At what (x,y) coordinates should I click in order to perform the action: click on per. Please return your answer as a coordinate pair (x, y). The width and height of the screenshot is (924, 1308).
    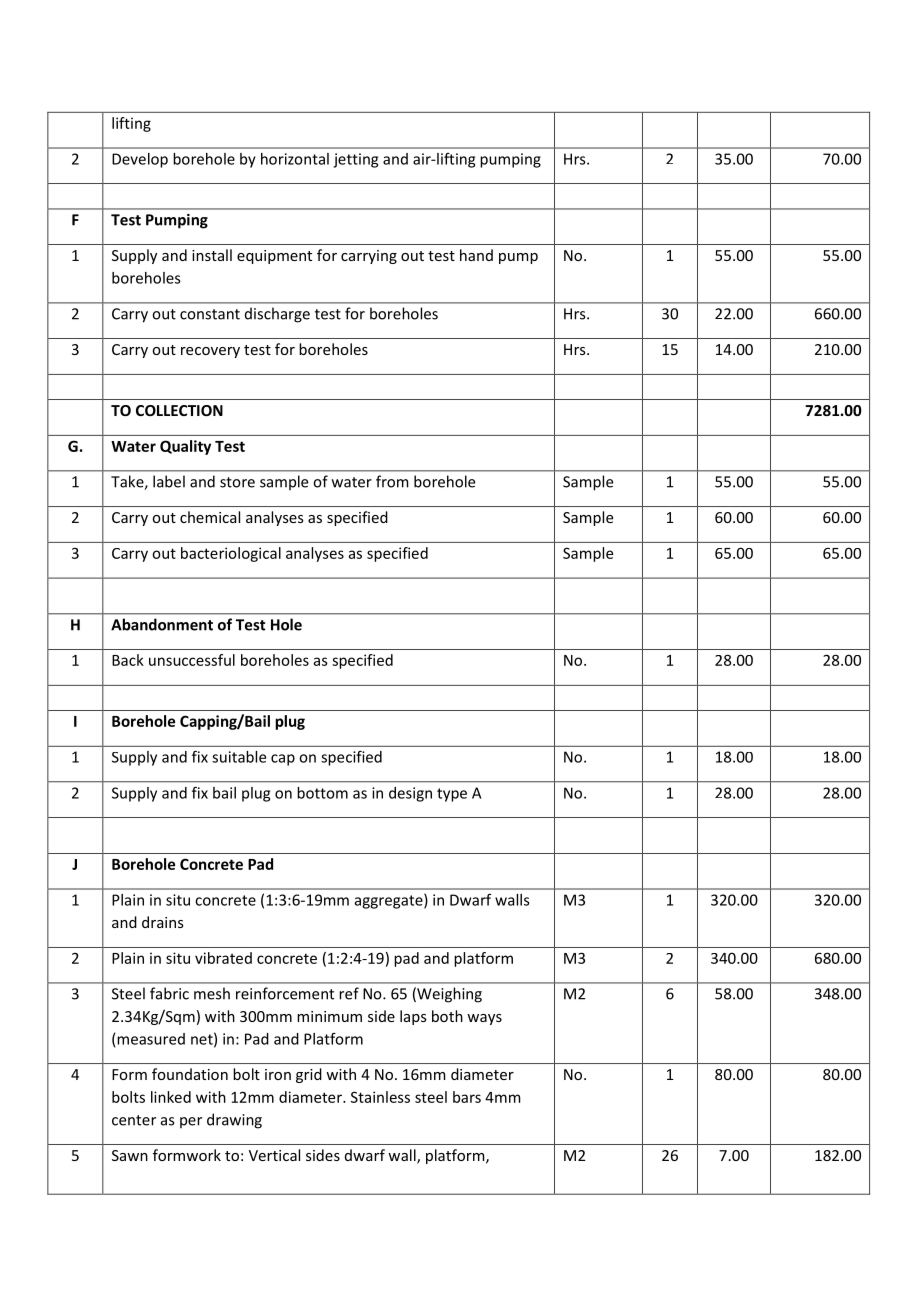
    Looking at the image, I should click on (191, 1122).
